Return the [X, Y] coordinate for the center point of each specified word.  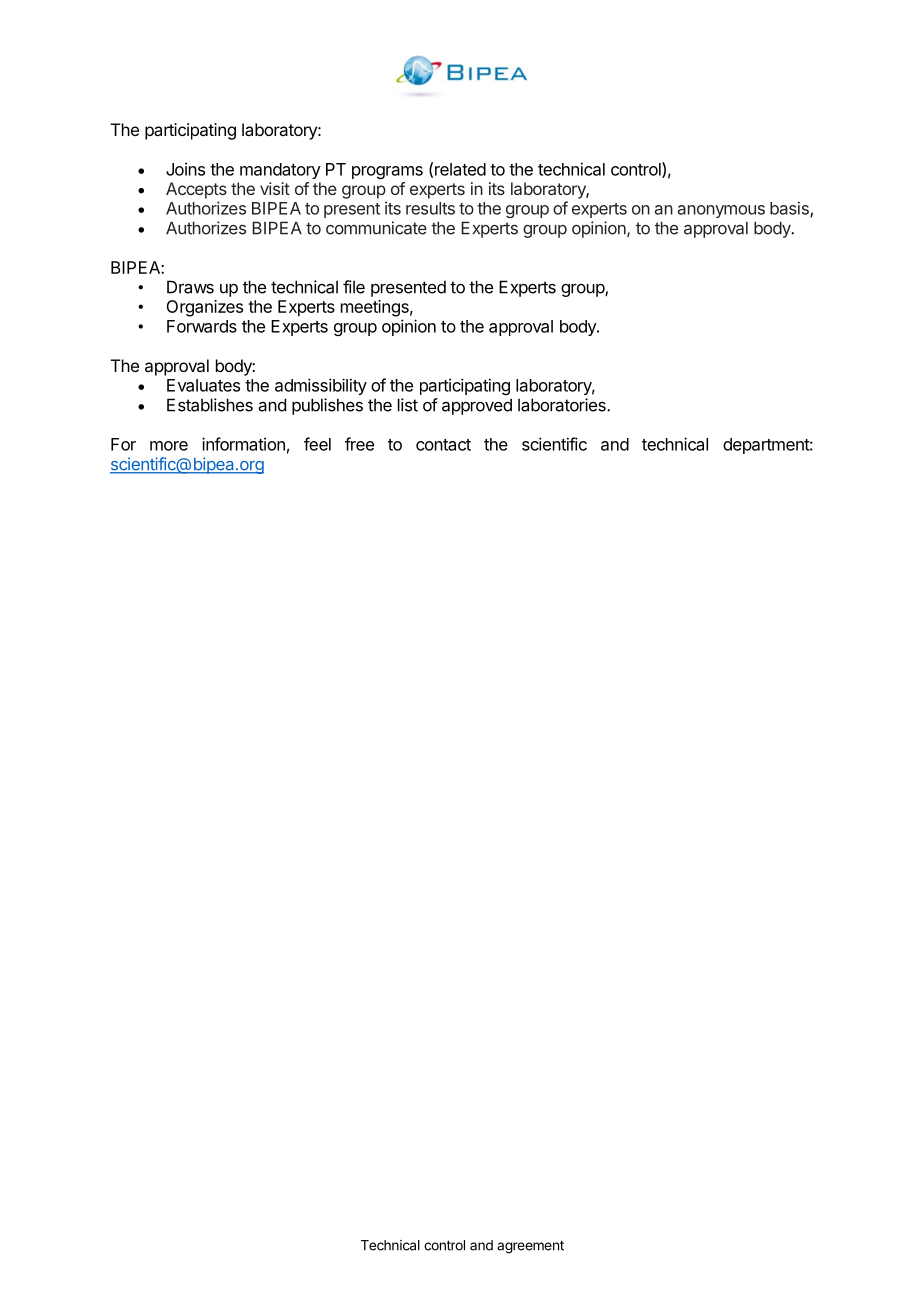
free [359, 444]
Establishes [210, 405]
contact [443, 445]
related [460, 169]
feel [317, 444]
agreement [530, 1247]
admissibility [321, 386]
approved [477, 406]
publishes [327, 406]
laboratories [563, 405]
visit [275, 188]
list [408, 405]
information [243, 444]
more [169, 446]
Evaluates [203, 385]
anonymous [721, 211]
